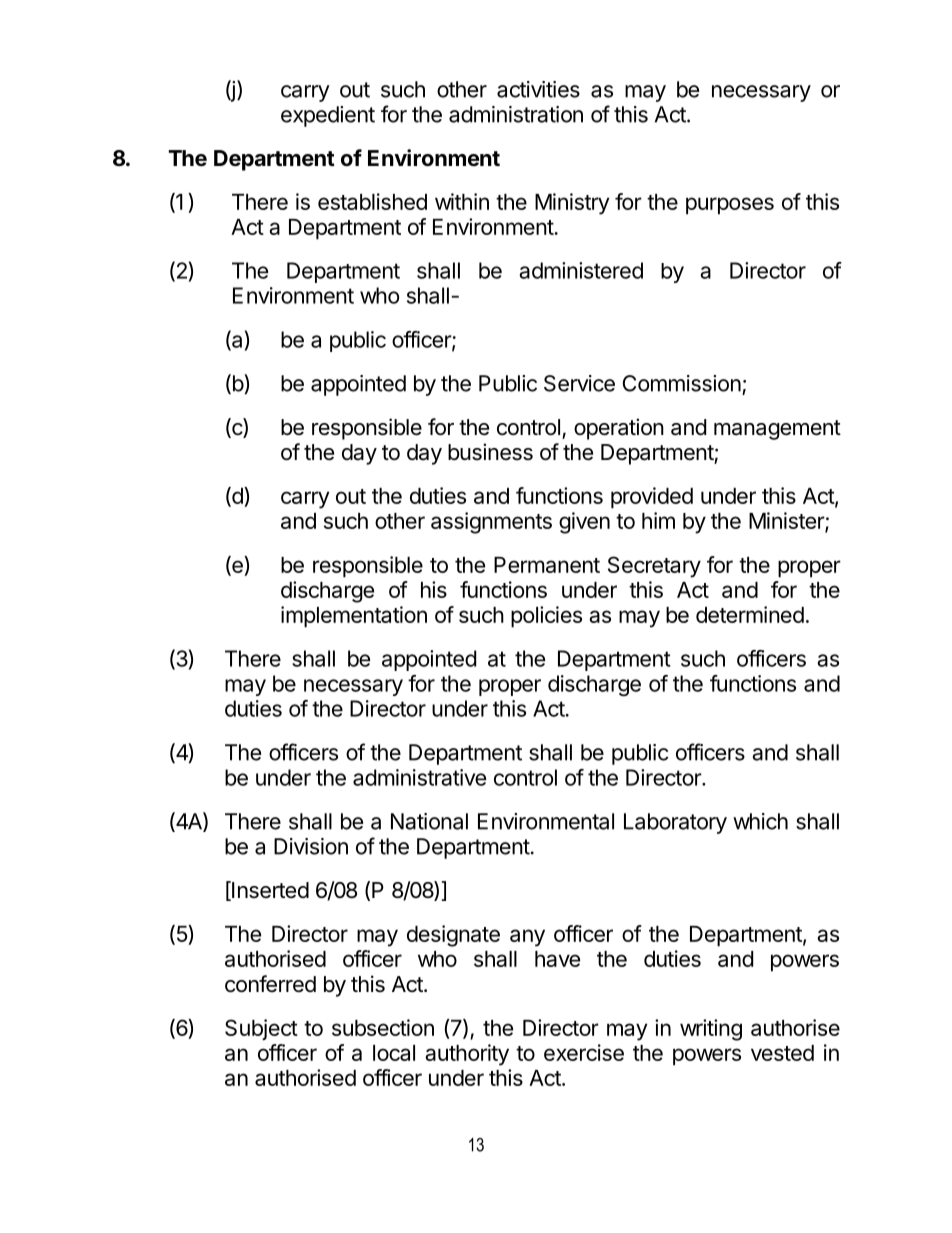 The width and height of the document is (952, 1233). Describe the element at coordinates (354, 617) in the document. I see `implementation` at that location.
